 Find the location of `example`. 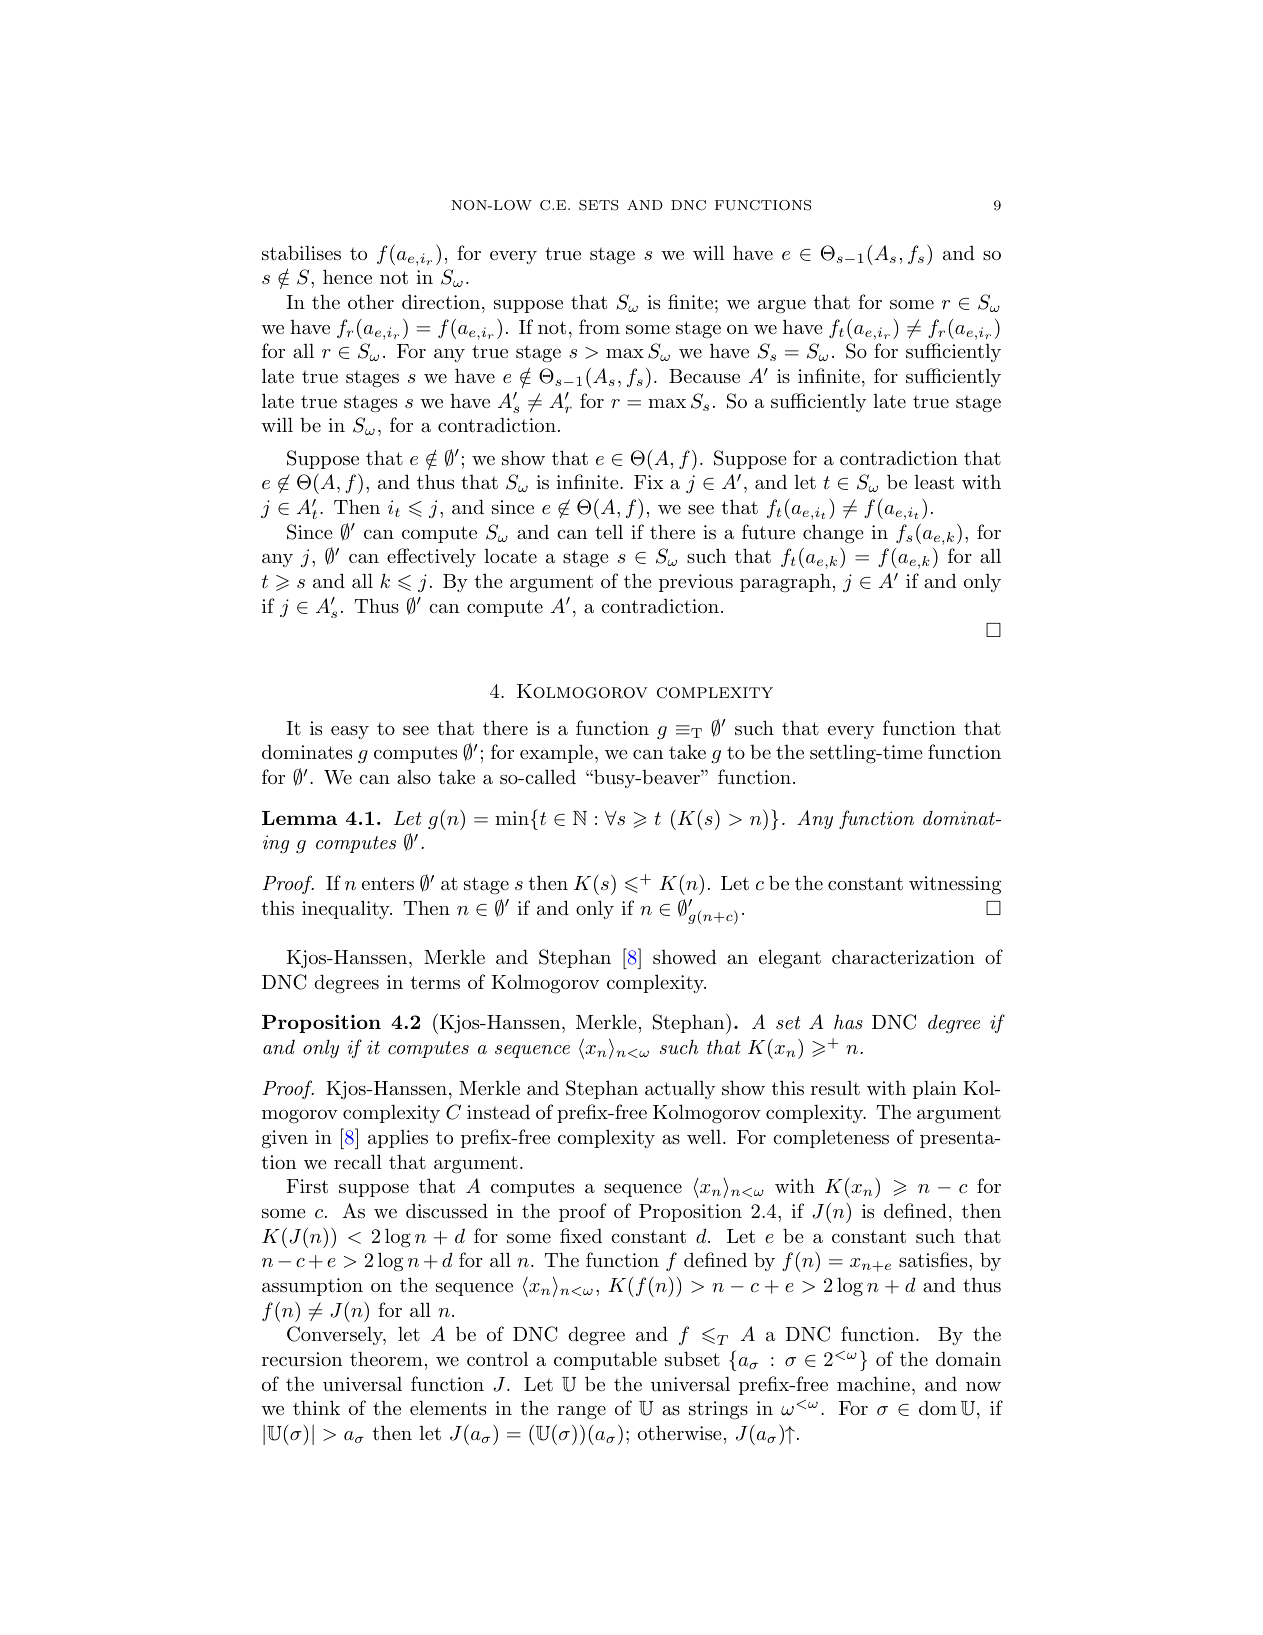

example is located at coordinates (556, 753).
